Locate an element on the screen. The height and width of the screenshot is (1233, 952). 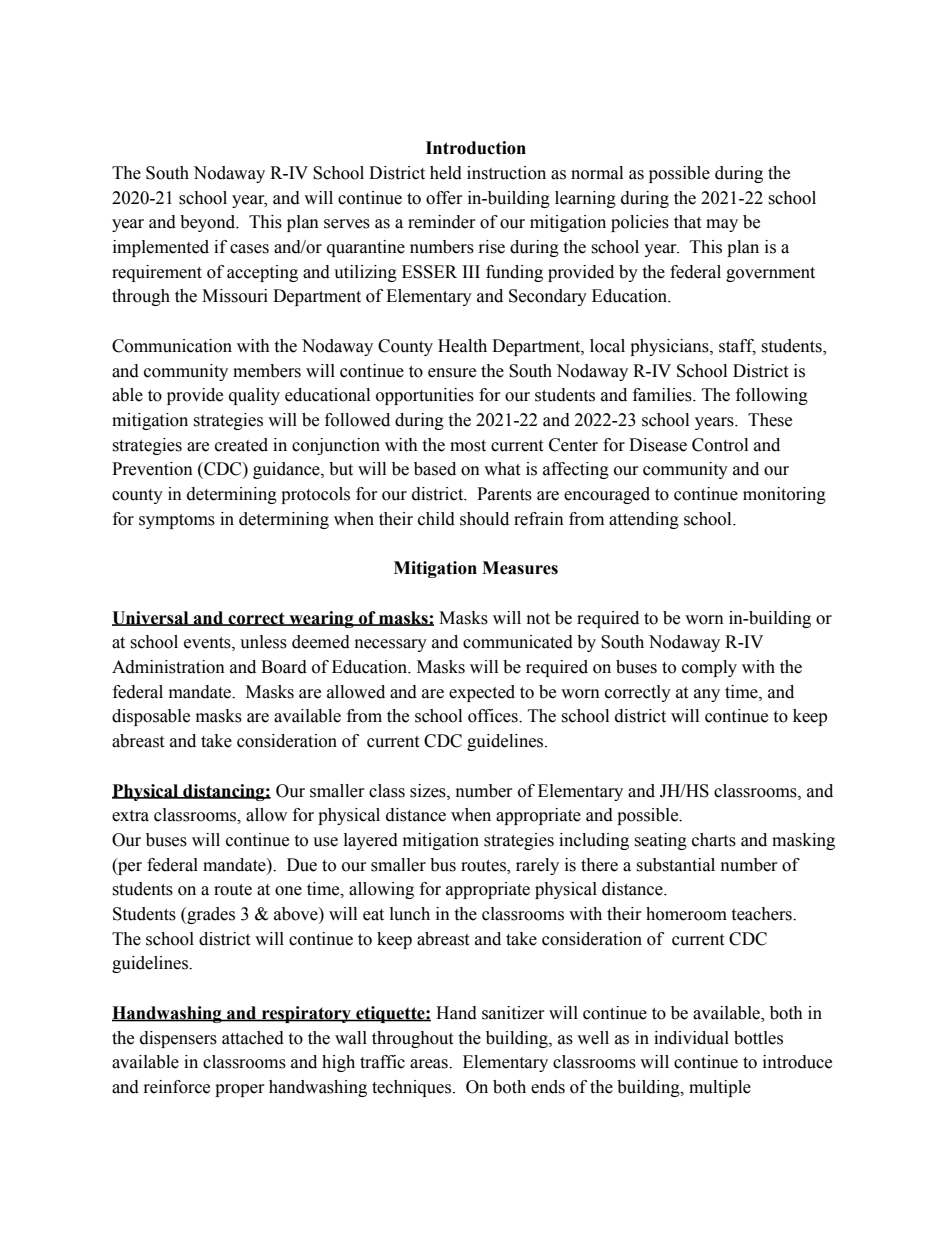
held is located at coordinates (446, 173).
